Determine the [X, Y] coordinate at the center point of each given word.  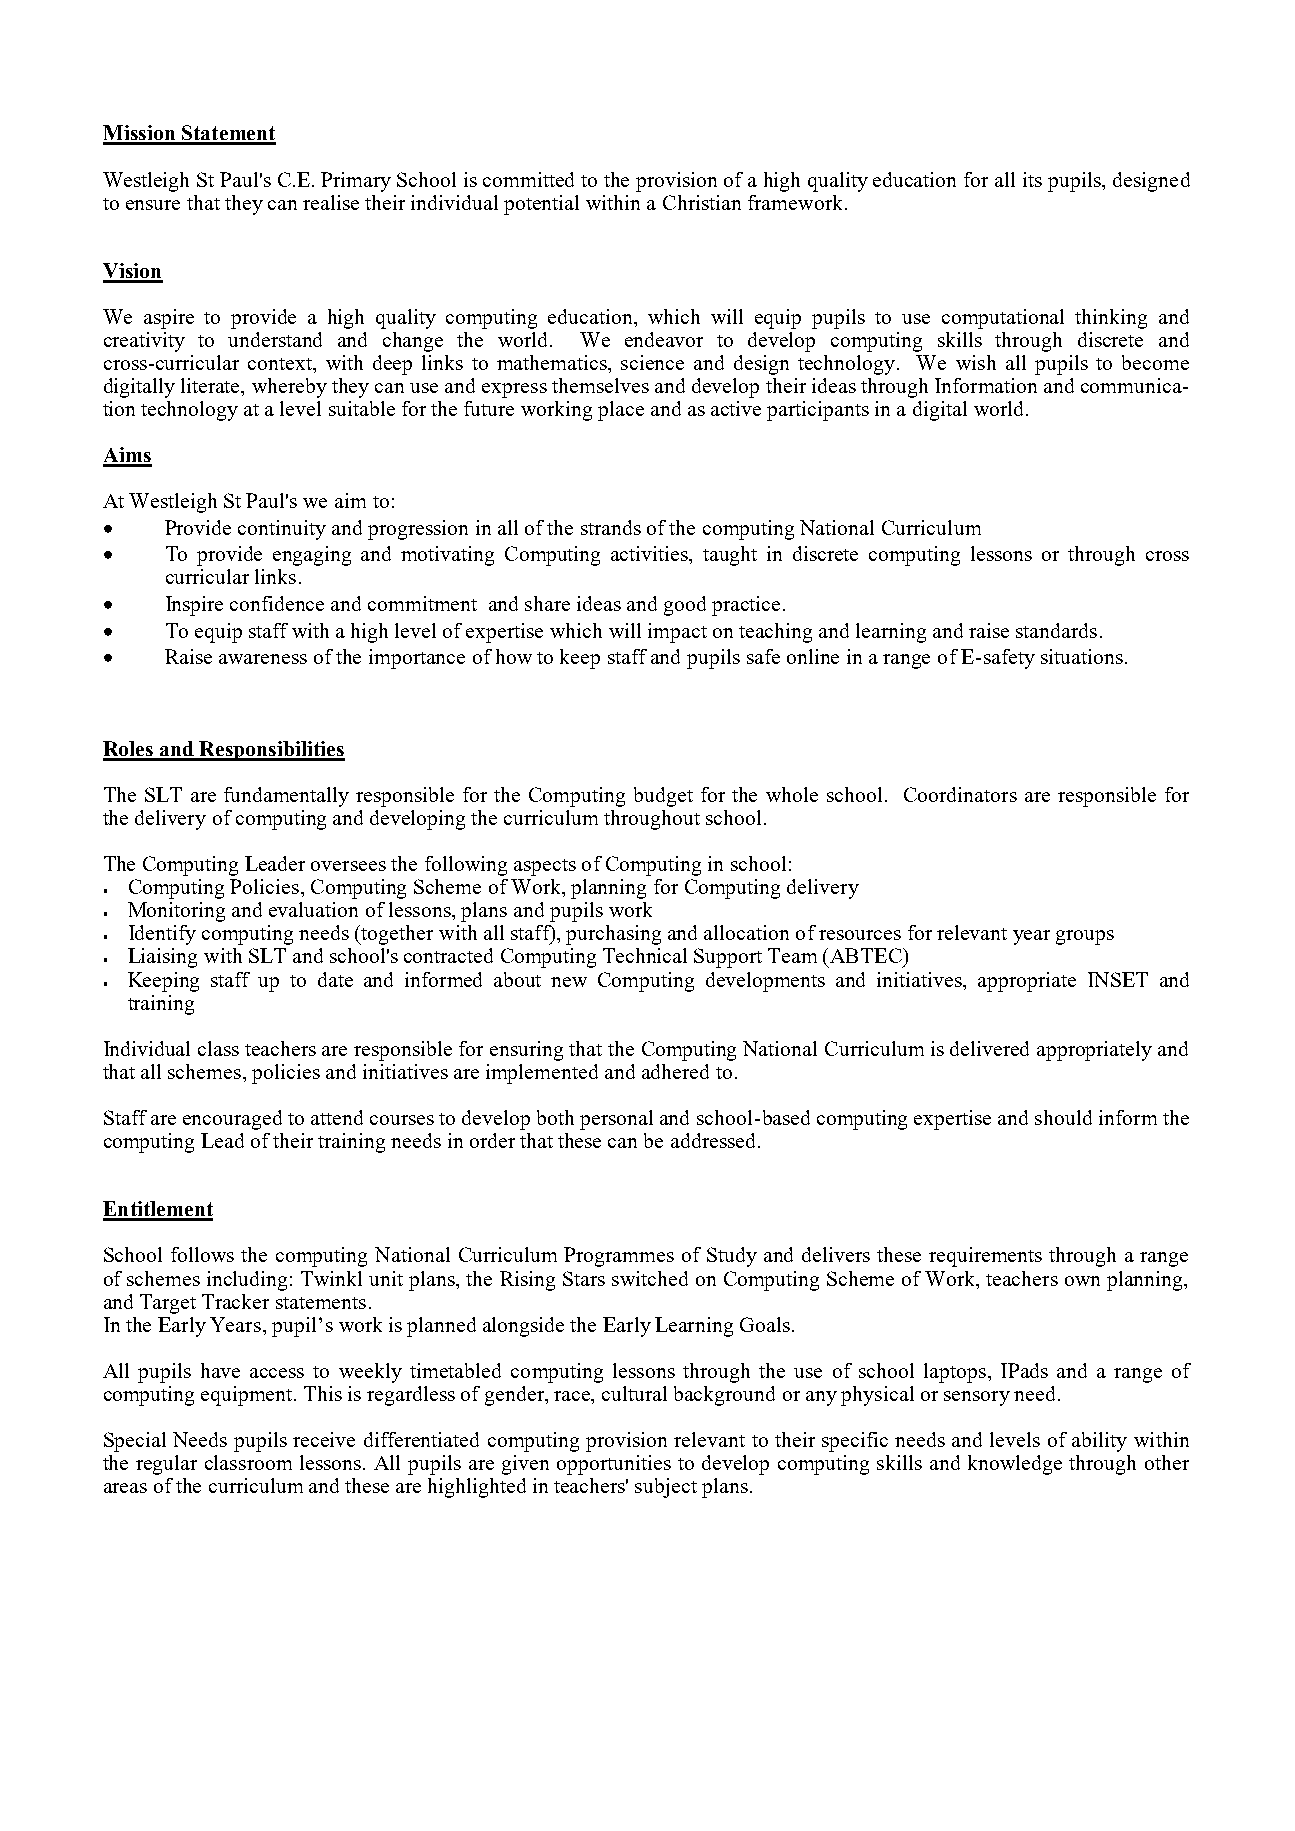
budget [663, 797]
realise [331, 202]
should [1063, 1117]
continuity [282, 530]
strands [611, 527]
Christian [702, 202]
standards [1056, 630]
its [1032, 179]
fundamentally [286, 797]
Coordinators [960, 794]
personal [616, 1120]
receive [324, 1439]
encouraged [232, 1120]
